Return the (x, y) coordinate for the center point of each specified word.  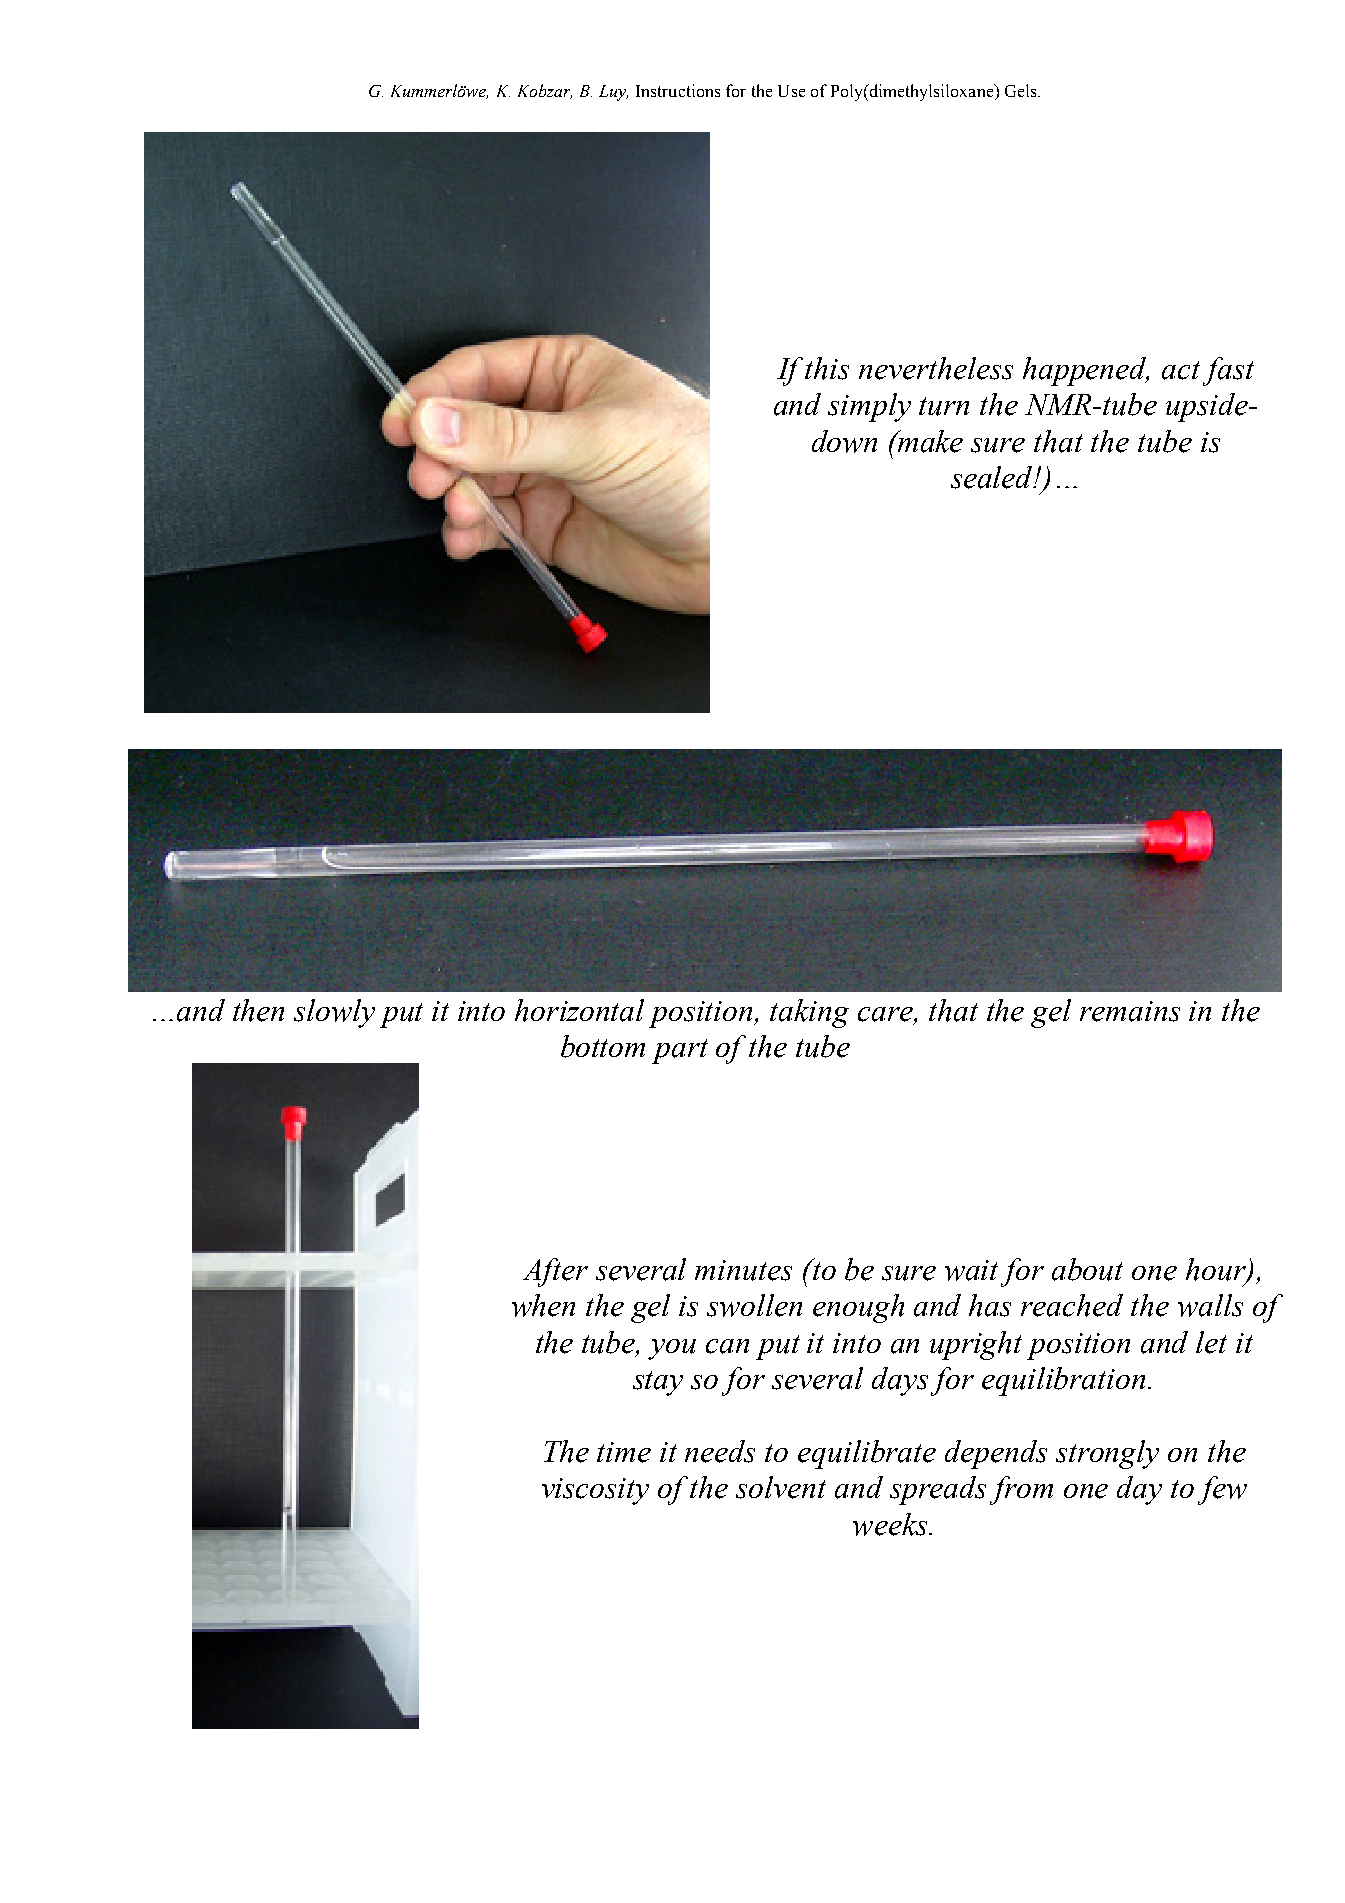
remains (1130, 1011)
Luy (613, 93)
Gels (1022, 90)
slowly (334, 1013)
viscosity (595, 1491)
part (680, 1051)
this (827, 368)
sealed (993, 477)
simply (869, 407)
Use (791, 91)
